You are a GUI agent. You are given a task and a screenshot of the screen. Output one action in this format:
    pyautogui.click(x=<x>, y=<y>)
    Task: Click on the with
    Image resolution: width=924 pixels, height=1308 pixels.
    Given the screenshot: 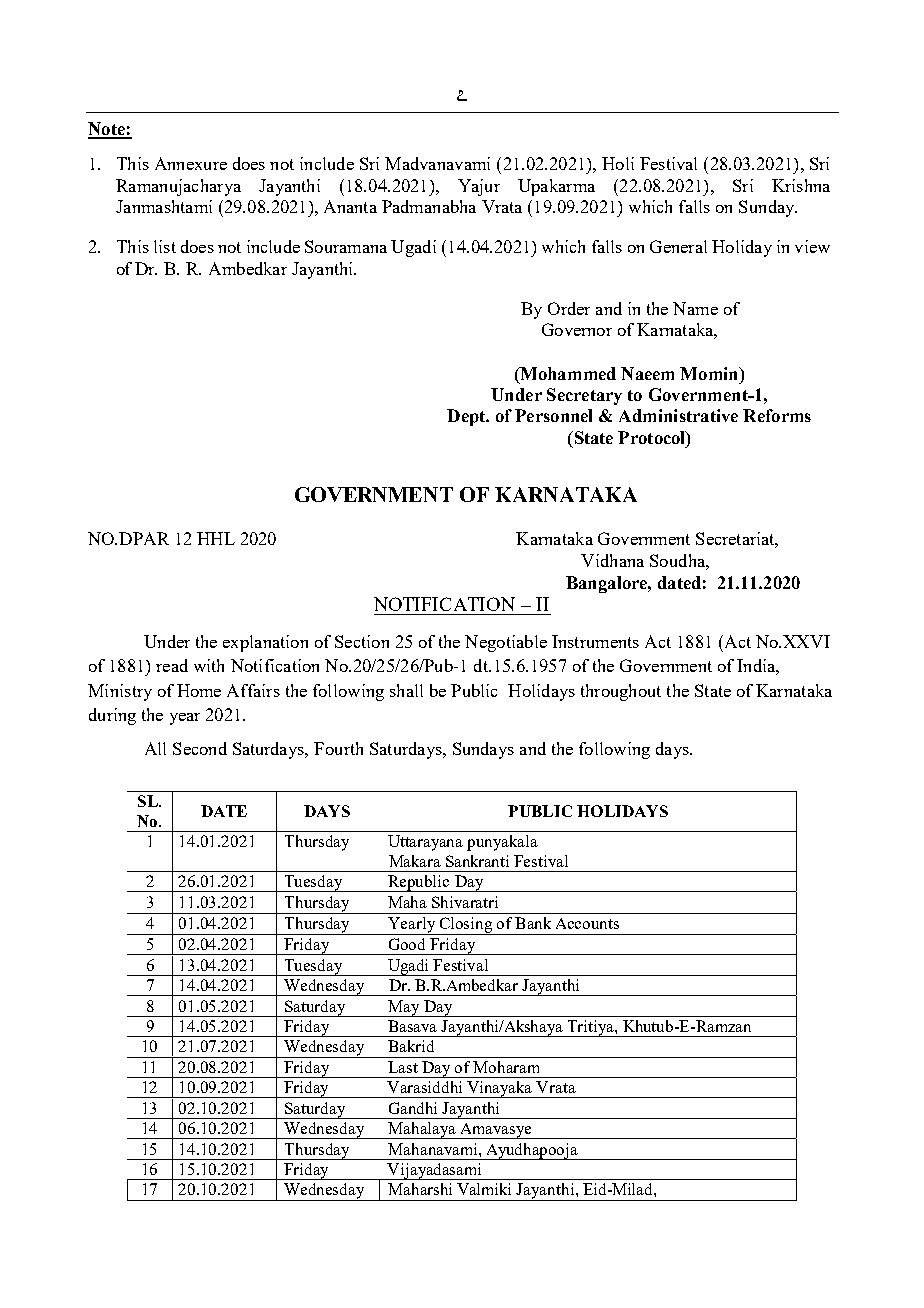 What is the action you would take?
    pyautogui.click(x=209, y=665)
